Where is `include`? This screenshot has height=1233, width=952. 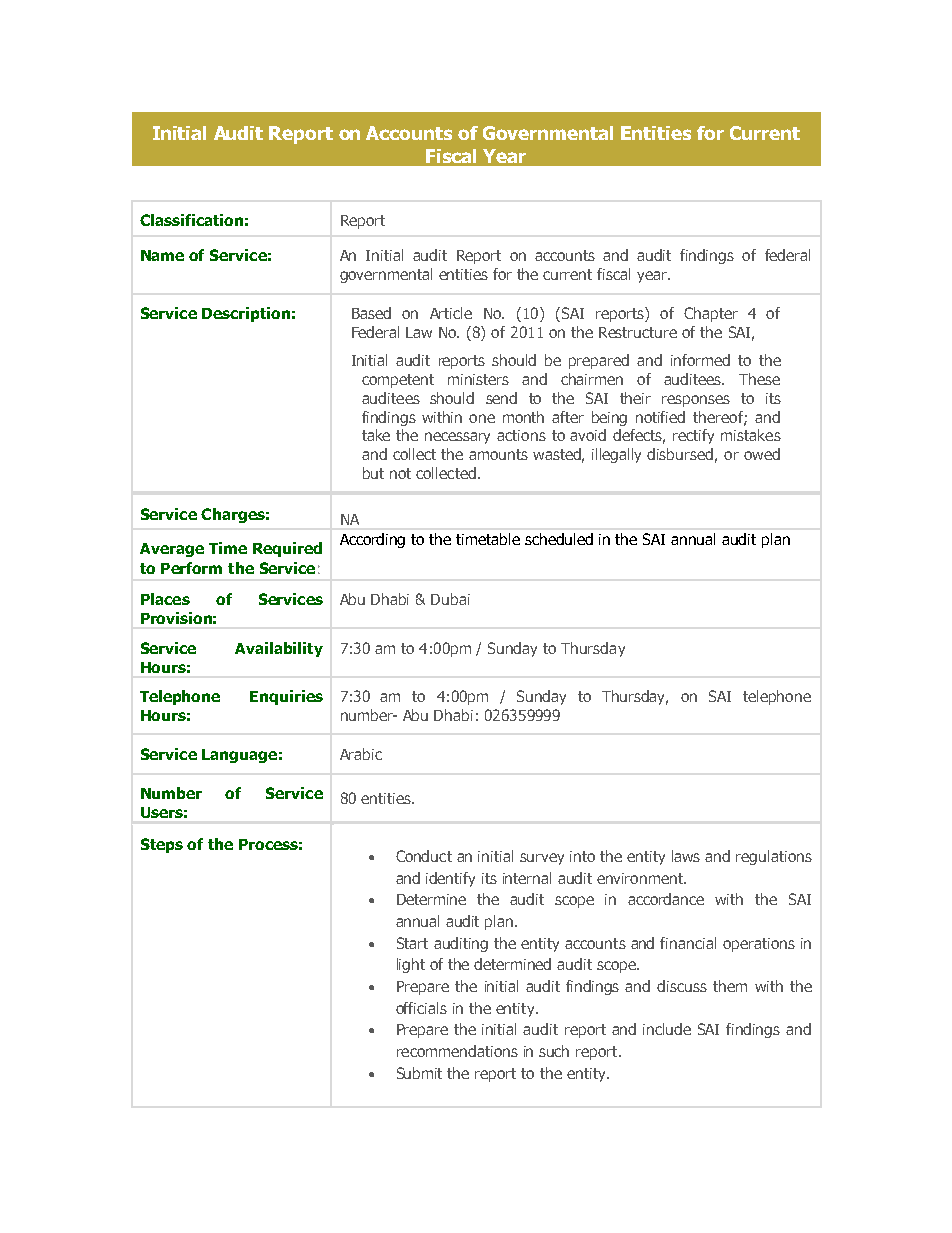 include is located at coordinates (667, 1029).
